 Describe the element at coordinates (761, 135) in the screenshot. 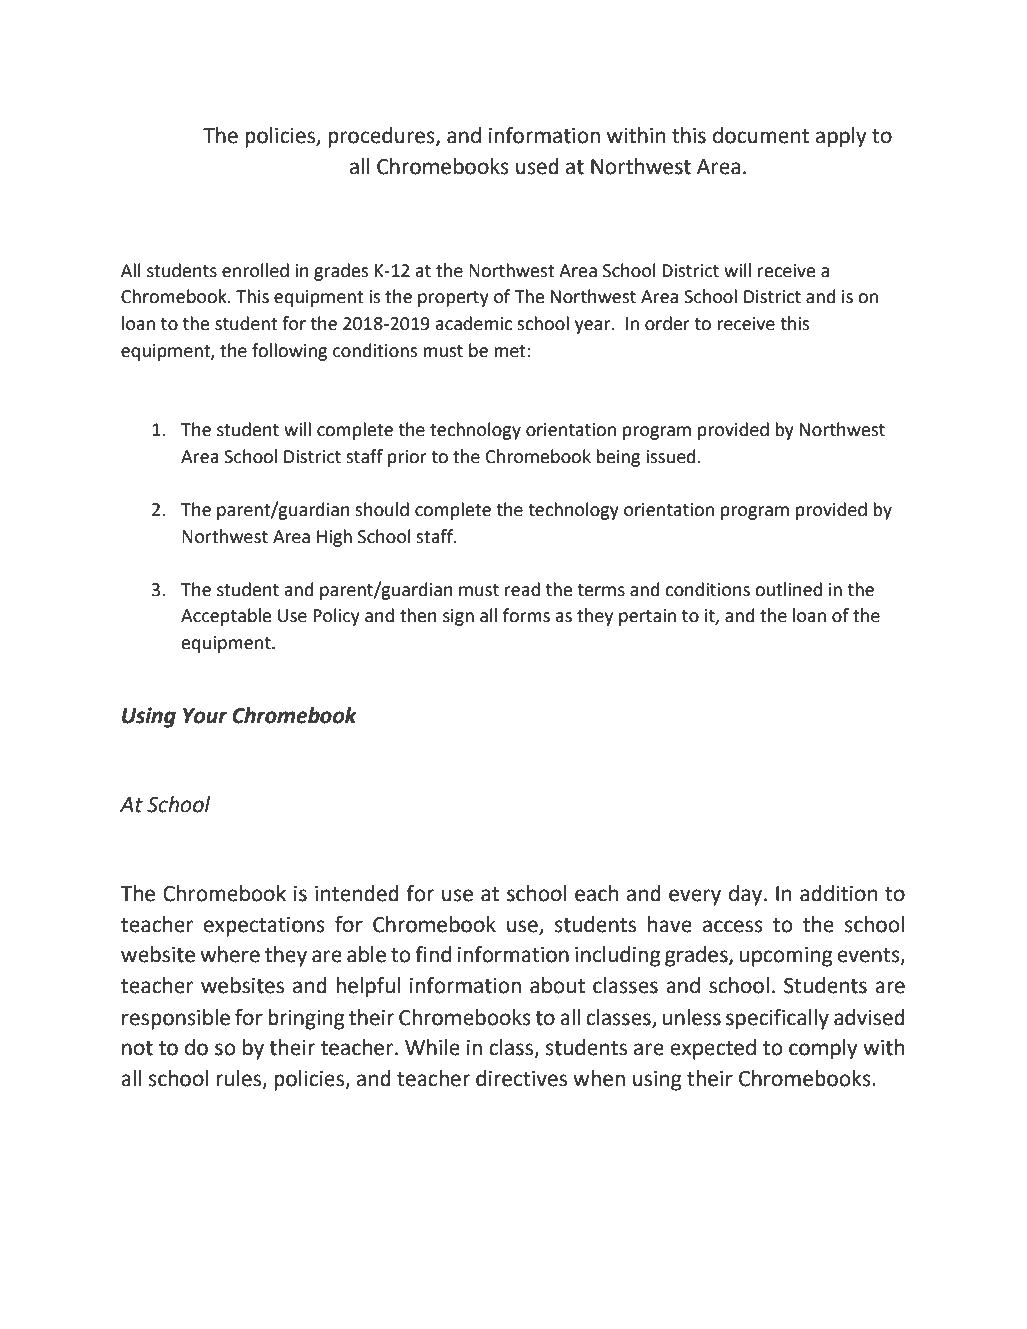

I see `document` at that location.
